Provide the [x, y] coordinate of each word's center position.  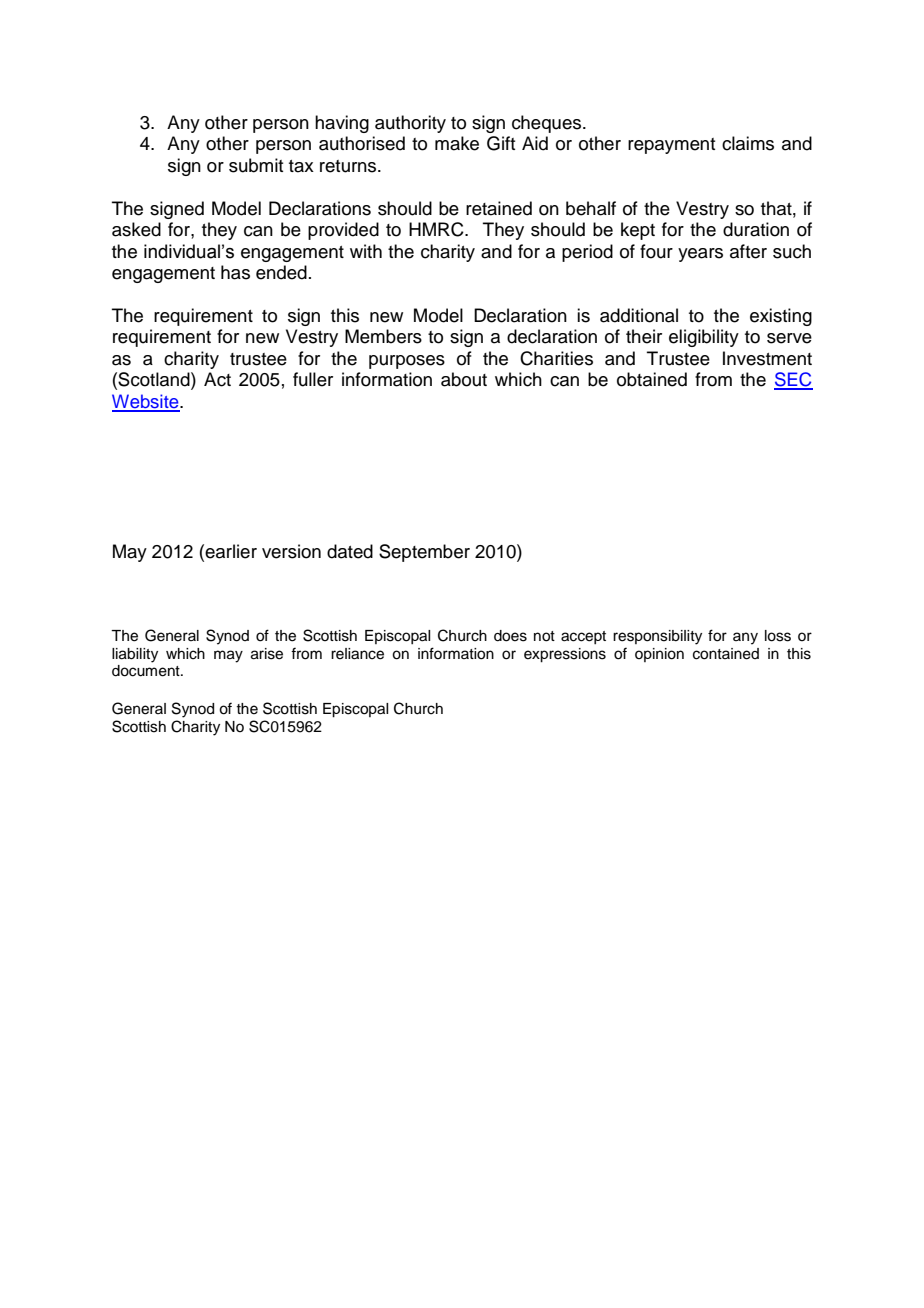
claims [748, 143]
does [510, 636]
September [424, 553]
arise [267, 654]
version [291, 551]
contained [726, 654]
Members [383, 336]
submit [256, 165]
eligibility [704, 338]
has [235, 272]
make [457, 143]
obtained [652, 379]
